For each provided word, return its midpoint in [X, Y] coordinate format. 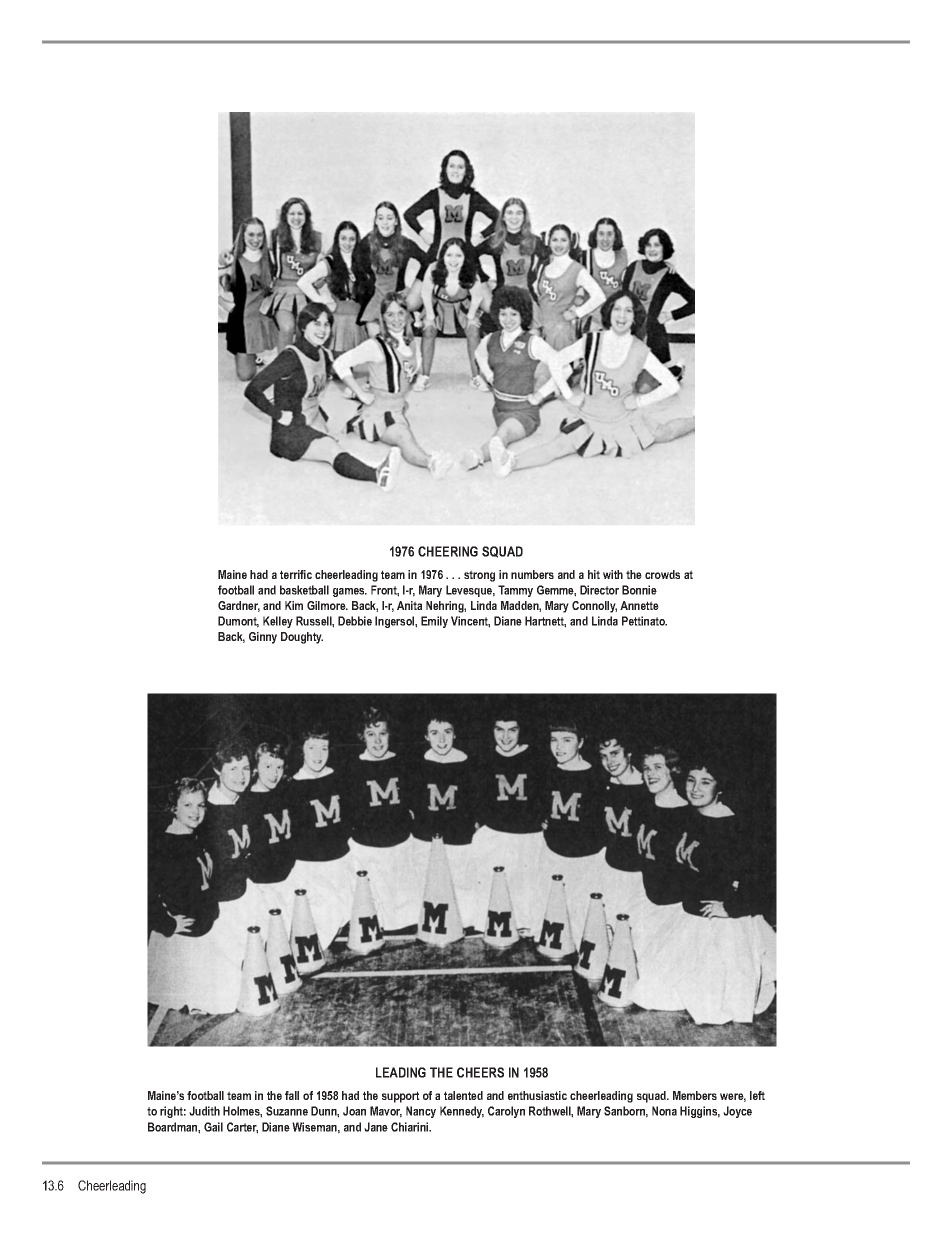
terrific [296, 574]
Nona [664, 1111]
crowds [662, 574]
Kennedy [462, 1112]
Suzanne [287, 1111]
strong [479, 576]
